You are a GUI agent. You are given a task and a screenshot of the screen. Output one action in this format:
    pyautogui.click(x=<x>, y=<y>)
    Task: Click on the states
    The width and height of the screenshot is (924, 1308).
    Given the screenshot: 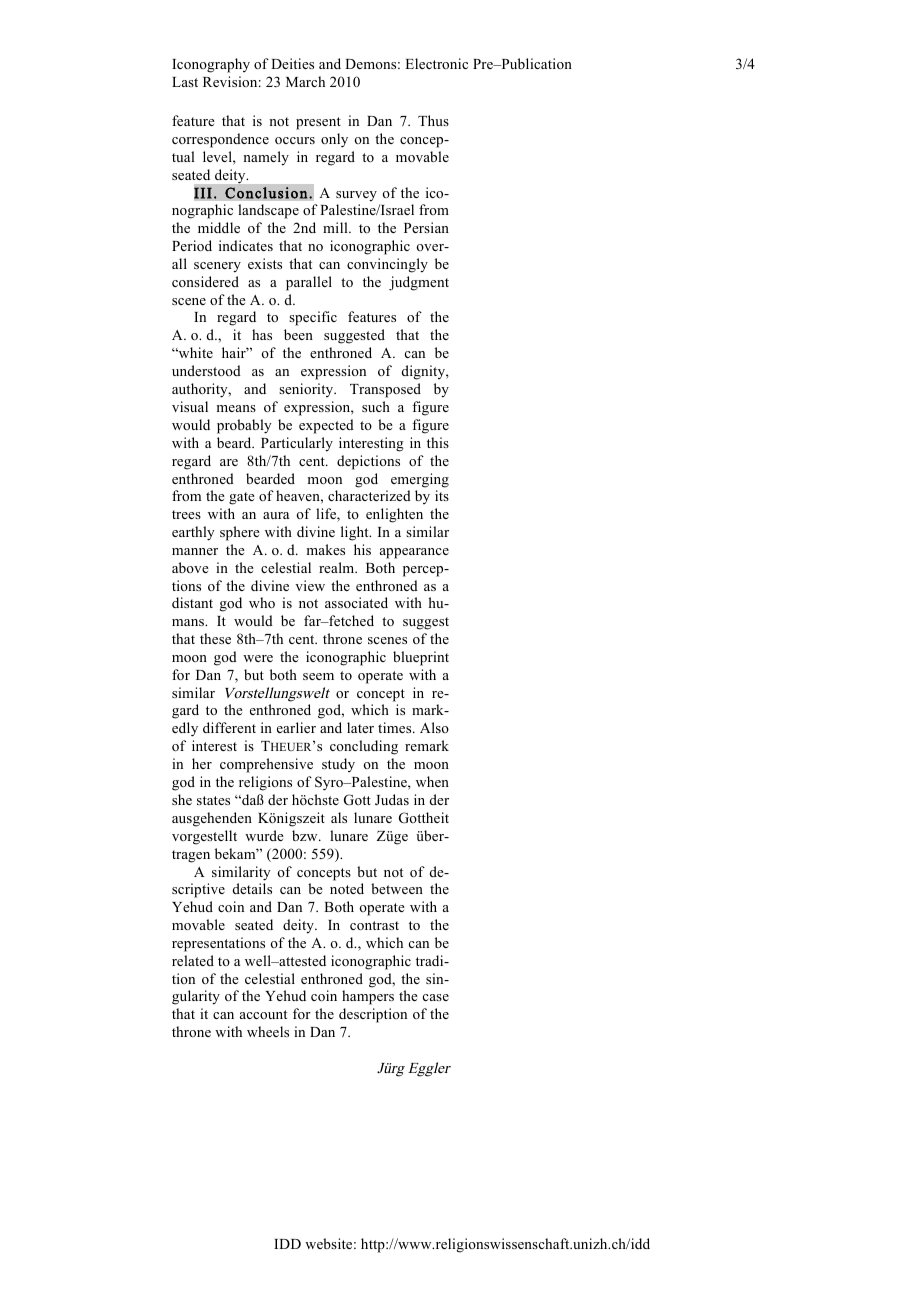 What is the action you would take?
    pyautogui.click(x=213, y=800)
